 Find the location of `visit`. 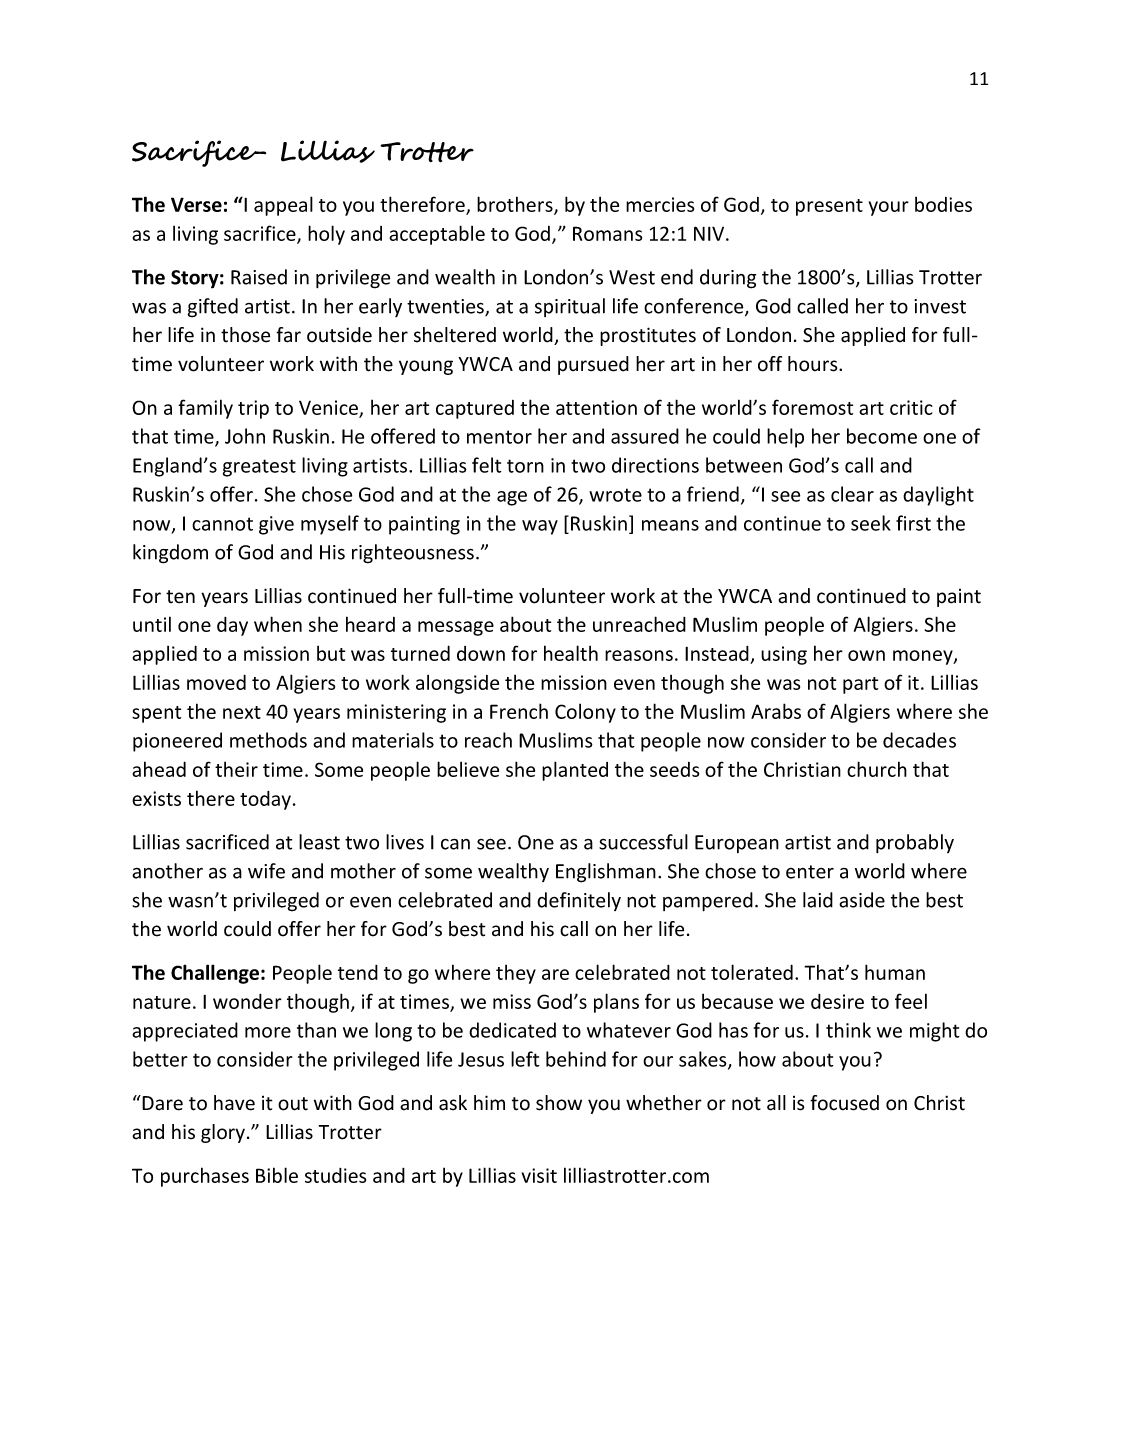

visit is located at coordinates (539, 1175).
